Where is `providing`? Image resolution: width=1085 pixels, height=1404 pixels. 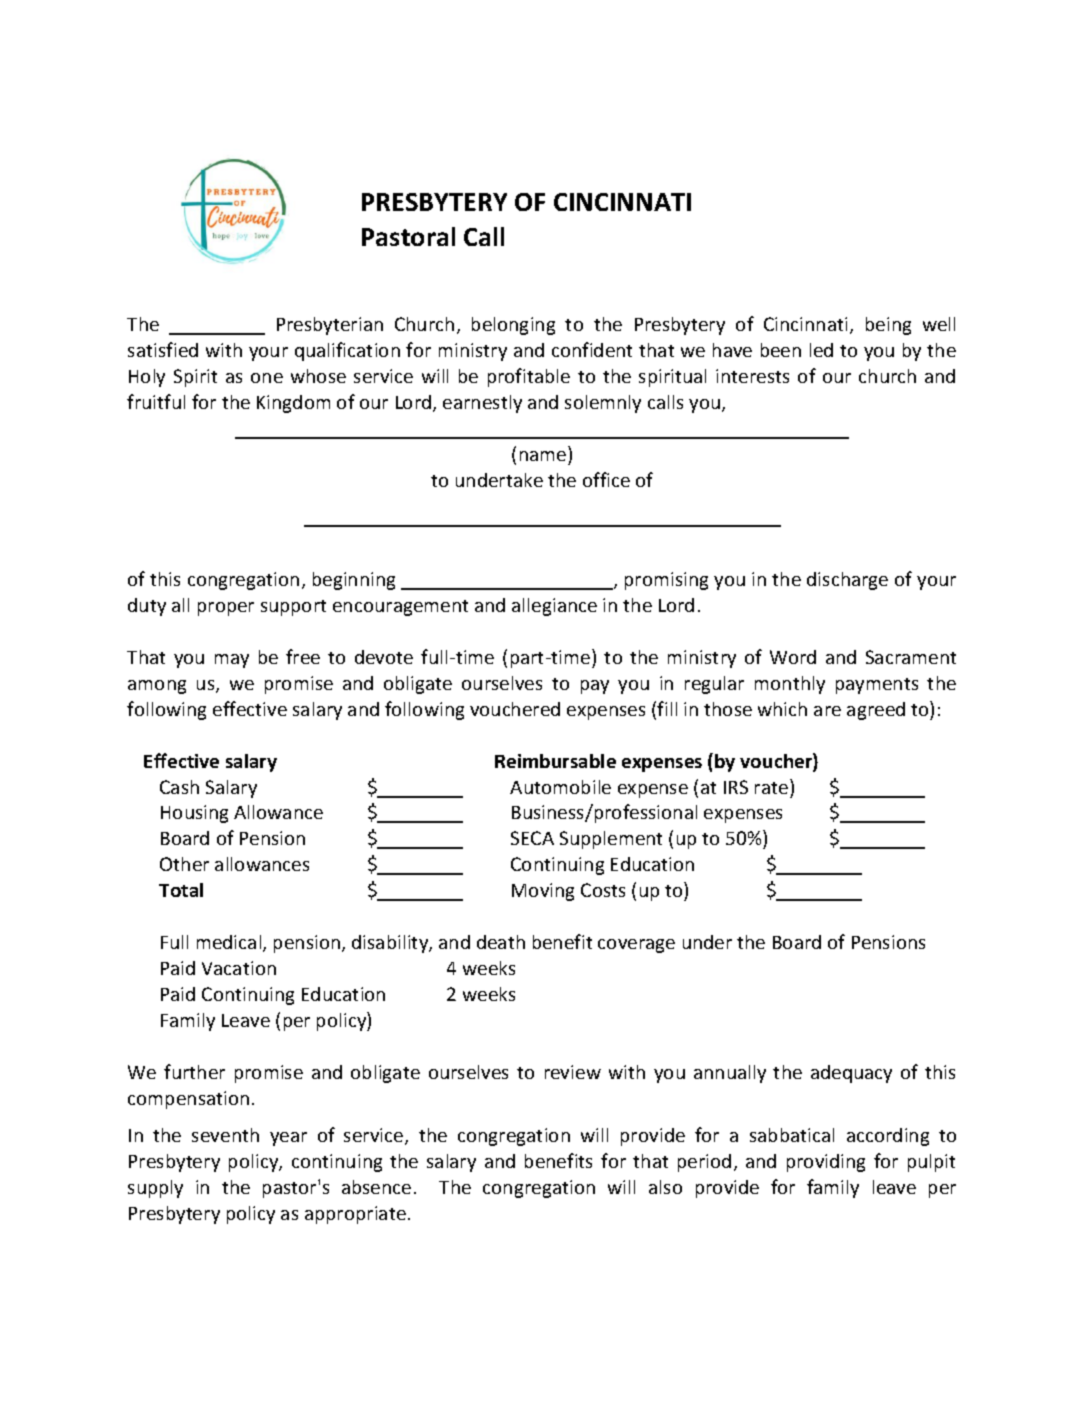 providing is located at coordinates (826, 1163).
